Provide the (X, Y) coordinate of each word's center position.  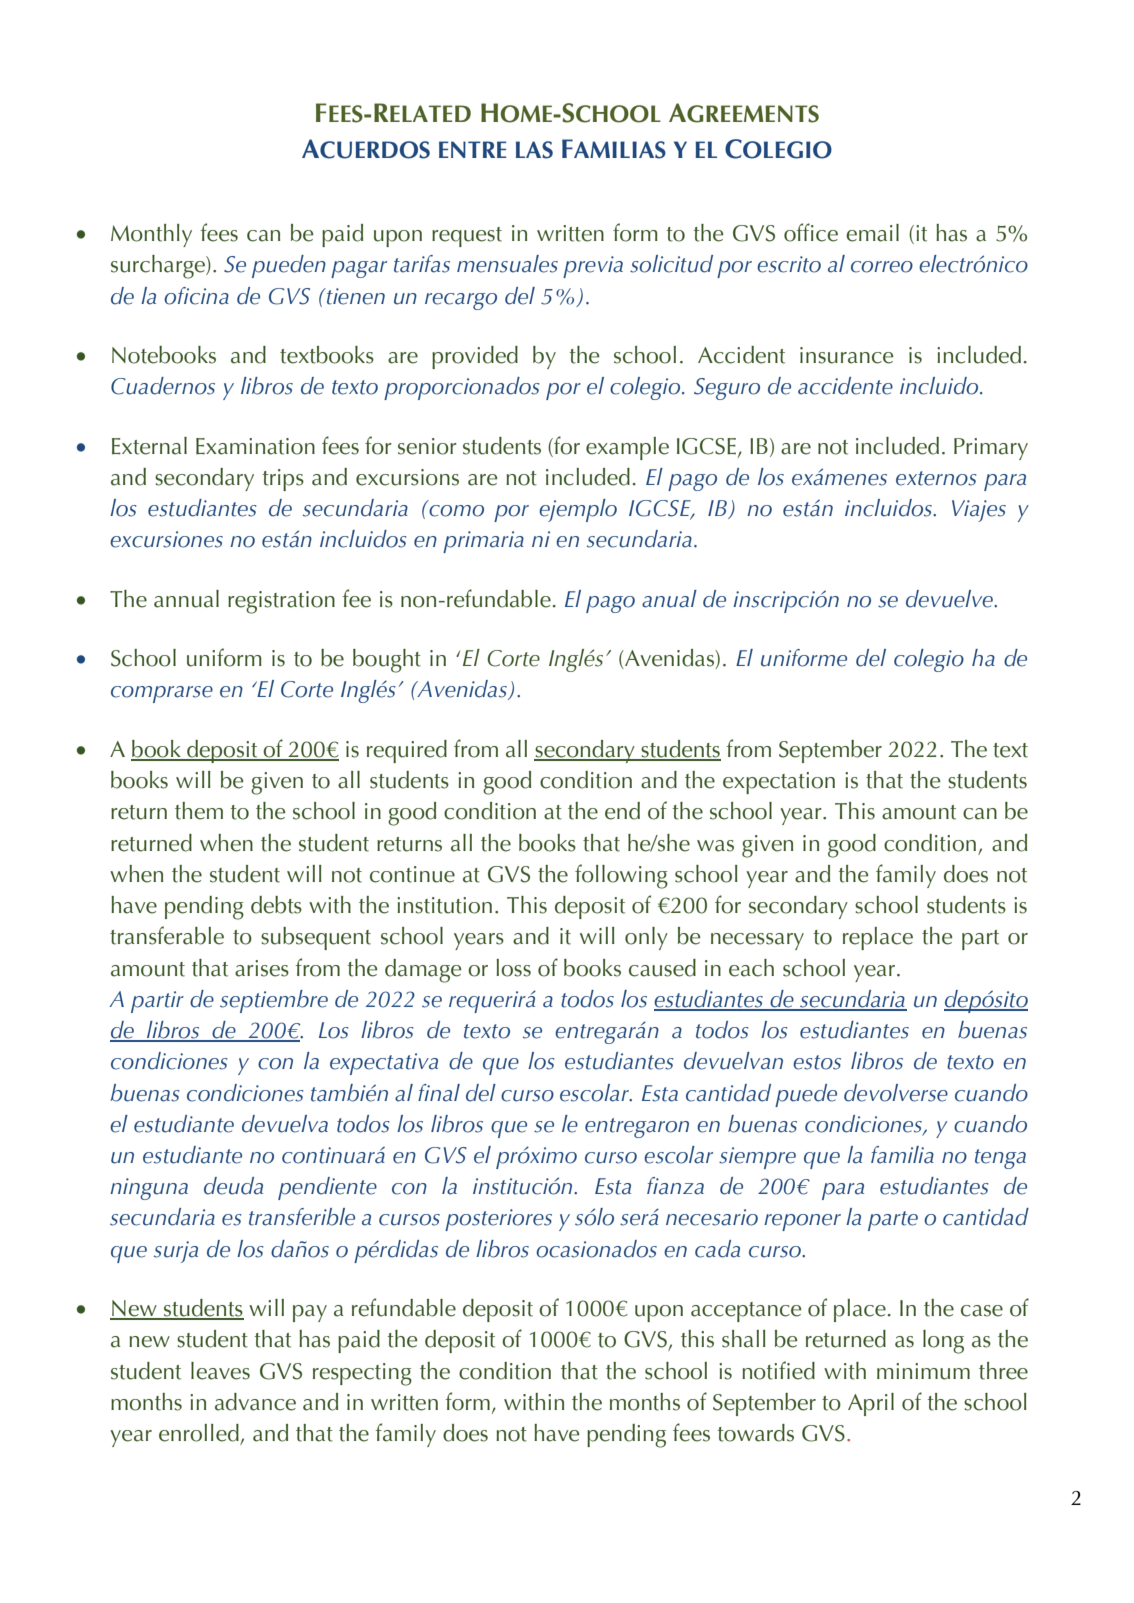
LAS (534, 150)
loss (513, 968)
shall (744, 1339)
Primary (991, 449)
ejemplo (578, 510)
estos (817, 1062)
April (871, 1404)
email (872, 233)
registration (281, 602)
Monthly (151, 235)
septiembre (274, 1001)
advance (255, 1402)
